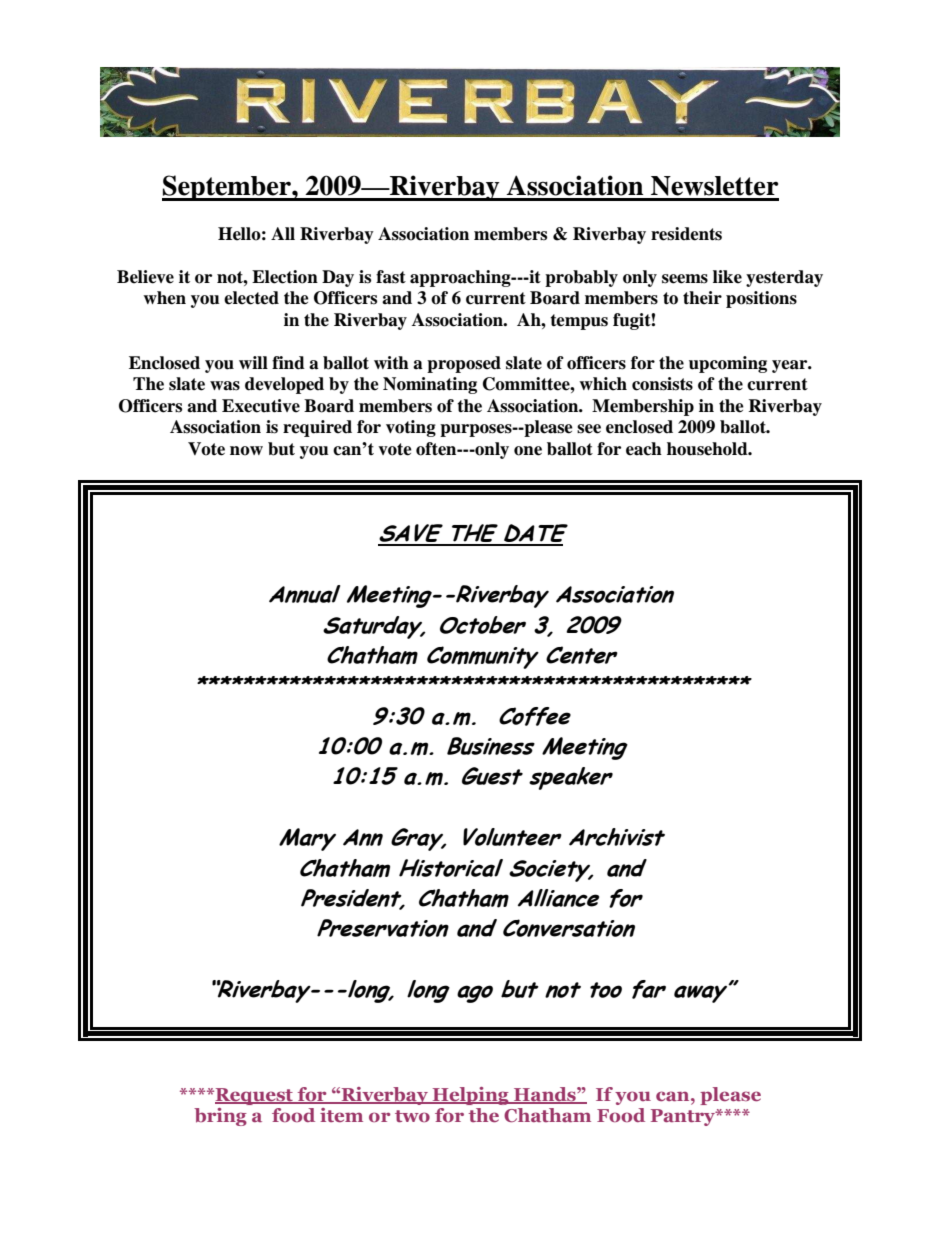 The image size is (952, 1233). I want to click on two, so click(412, 1116).
